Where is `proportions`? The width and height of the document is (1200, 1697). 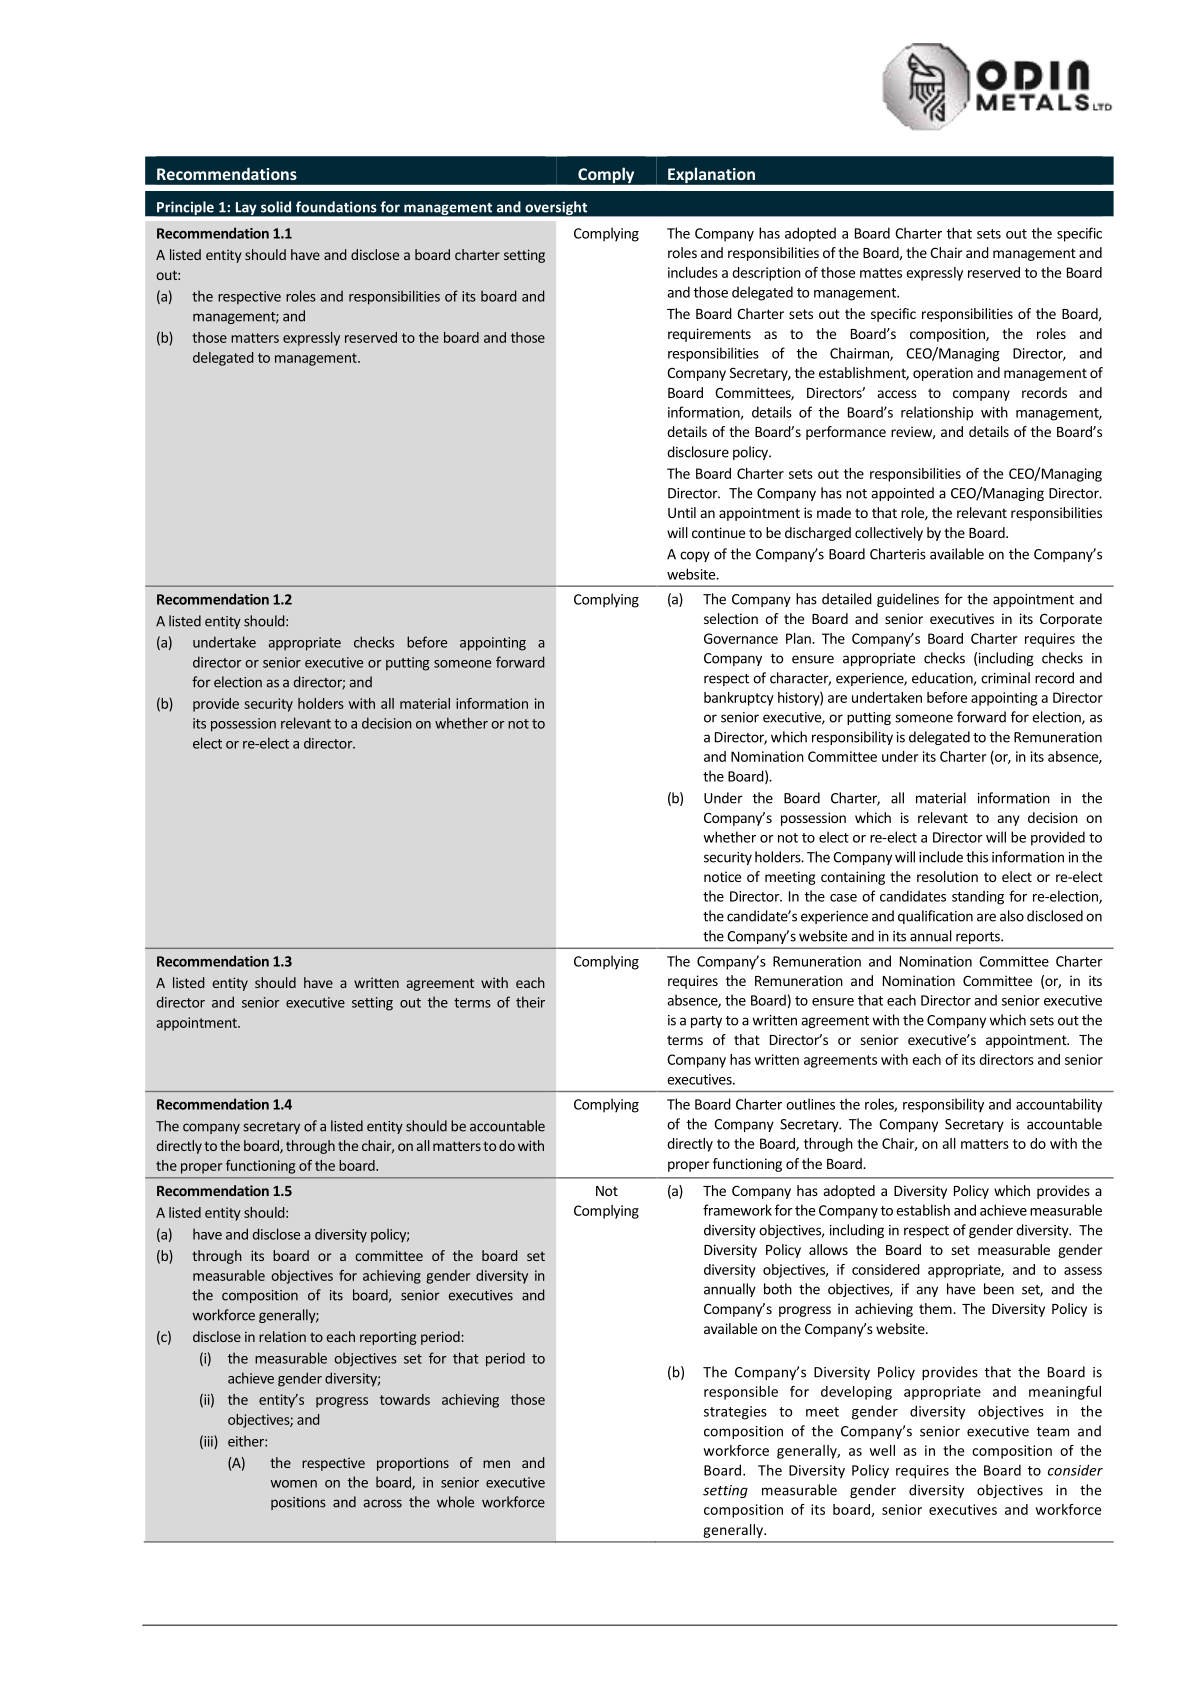
proportions is located at coordinates (413, 1464).
